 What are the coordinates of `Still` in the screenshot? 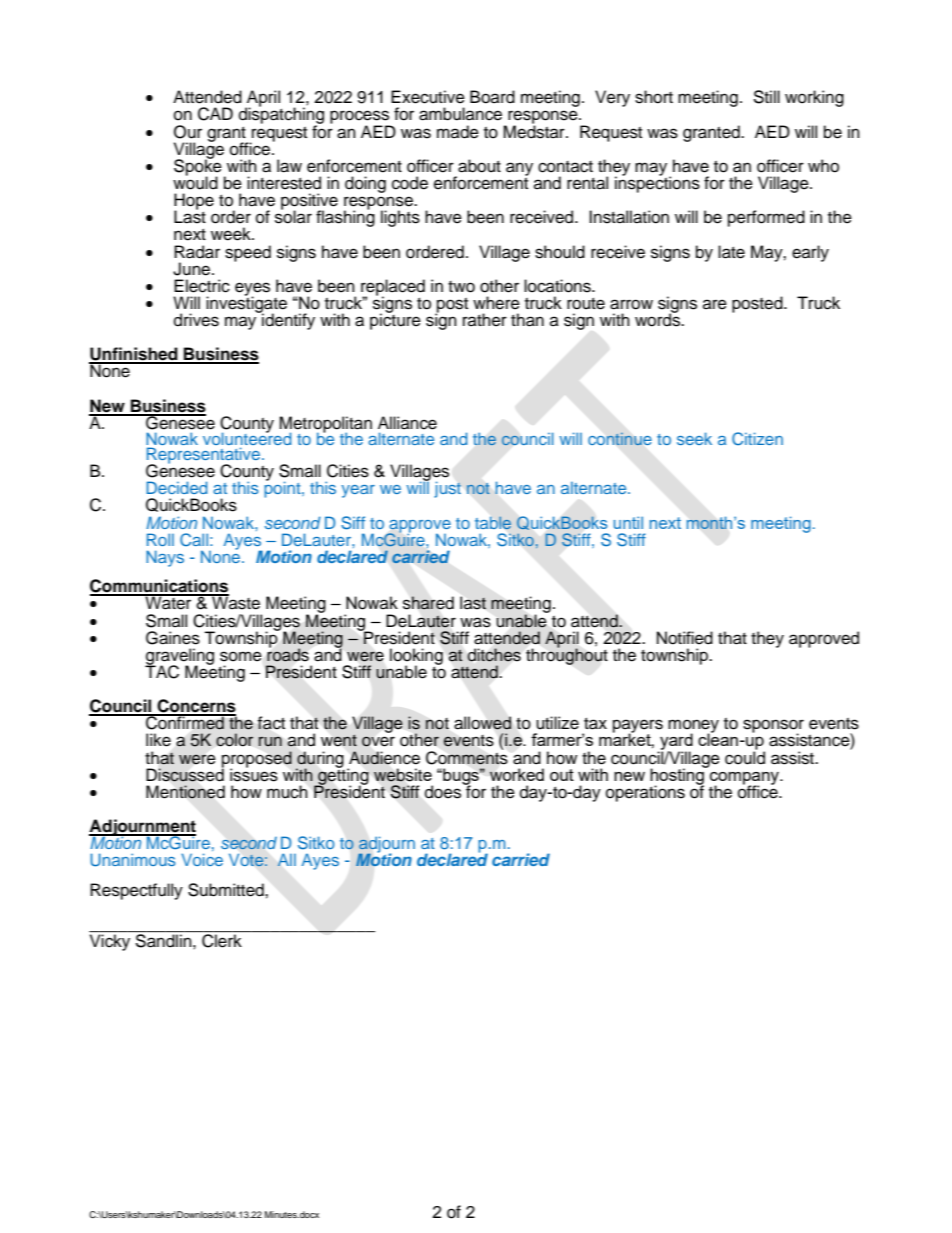 It's located at (766, 97).
